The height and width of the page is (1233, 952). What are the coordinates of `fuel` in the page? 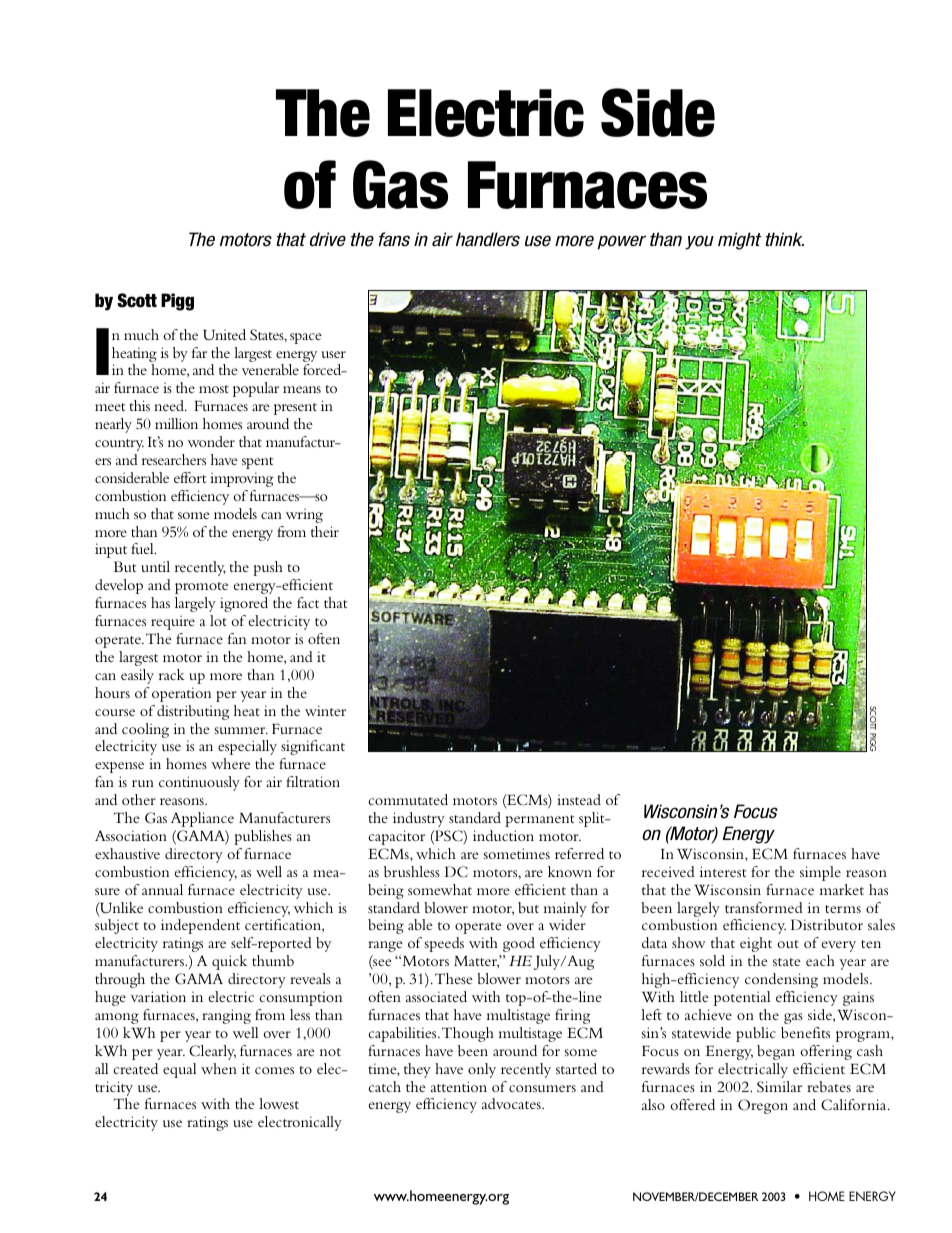 It's located at (143, 548).
